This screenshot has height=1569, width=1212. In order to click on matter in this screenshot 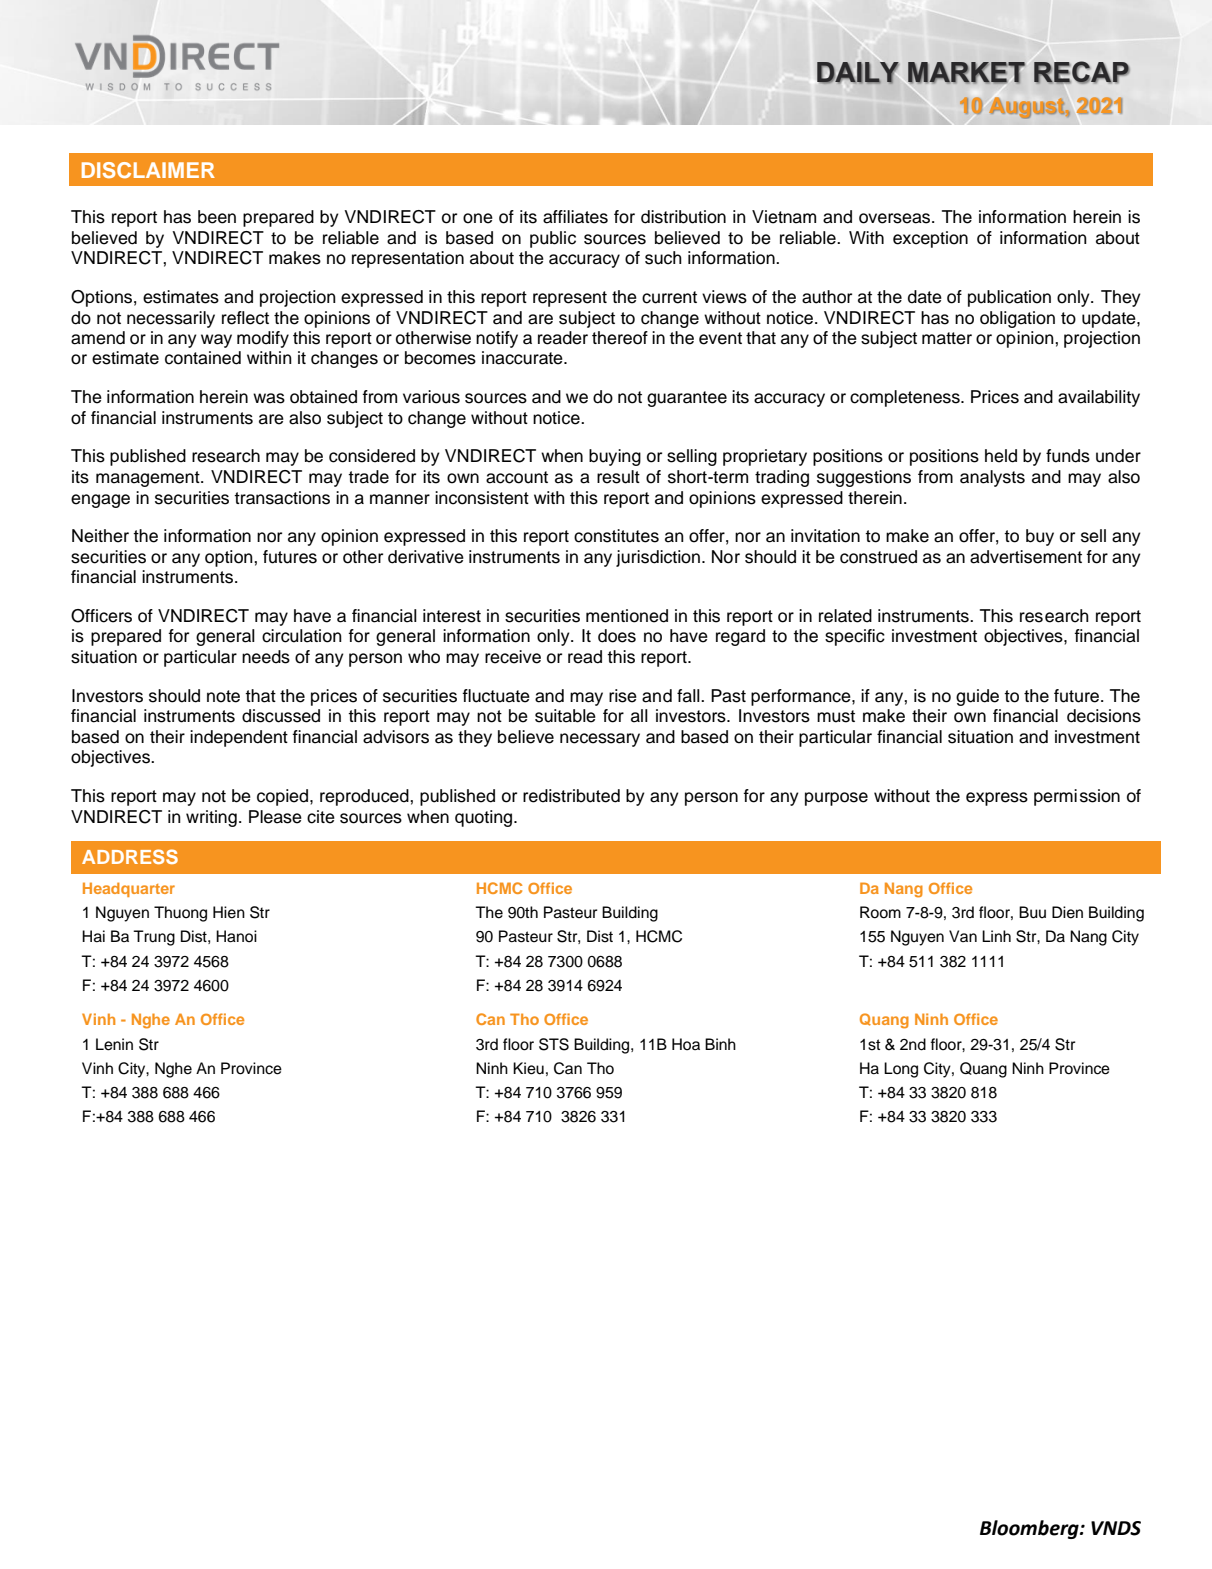, I will do `click(947, 338)`.
